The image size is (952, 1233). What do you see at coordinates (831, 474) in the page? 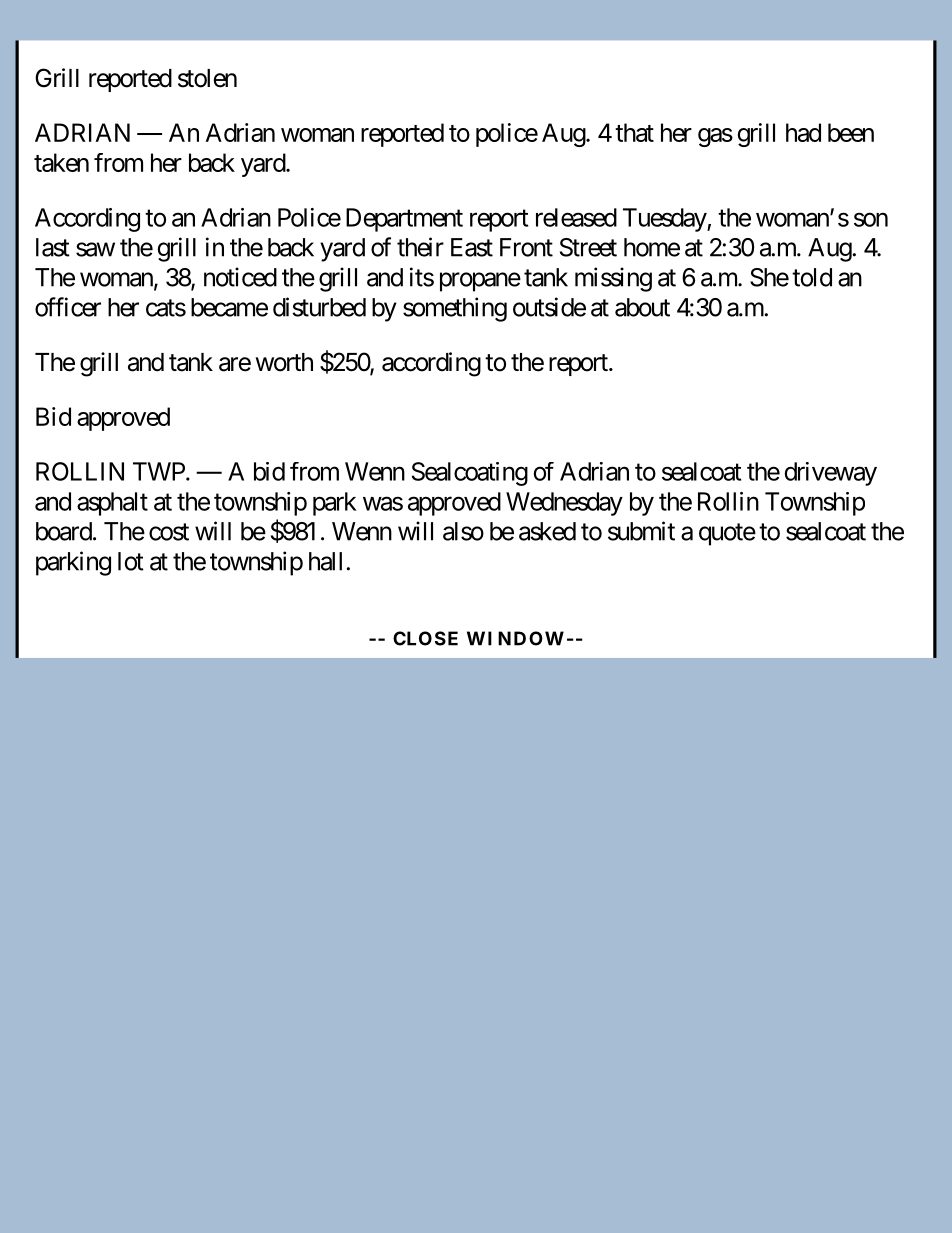
I see `driveway` at bounding box center [831, 474].
